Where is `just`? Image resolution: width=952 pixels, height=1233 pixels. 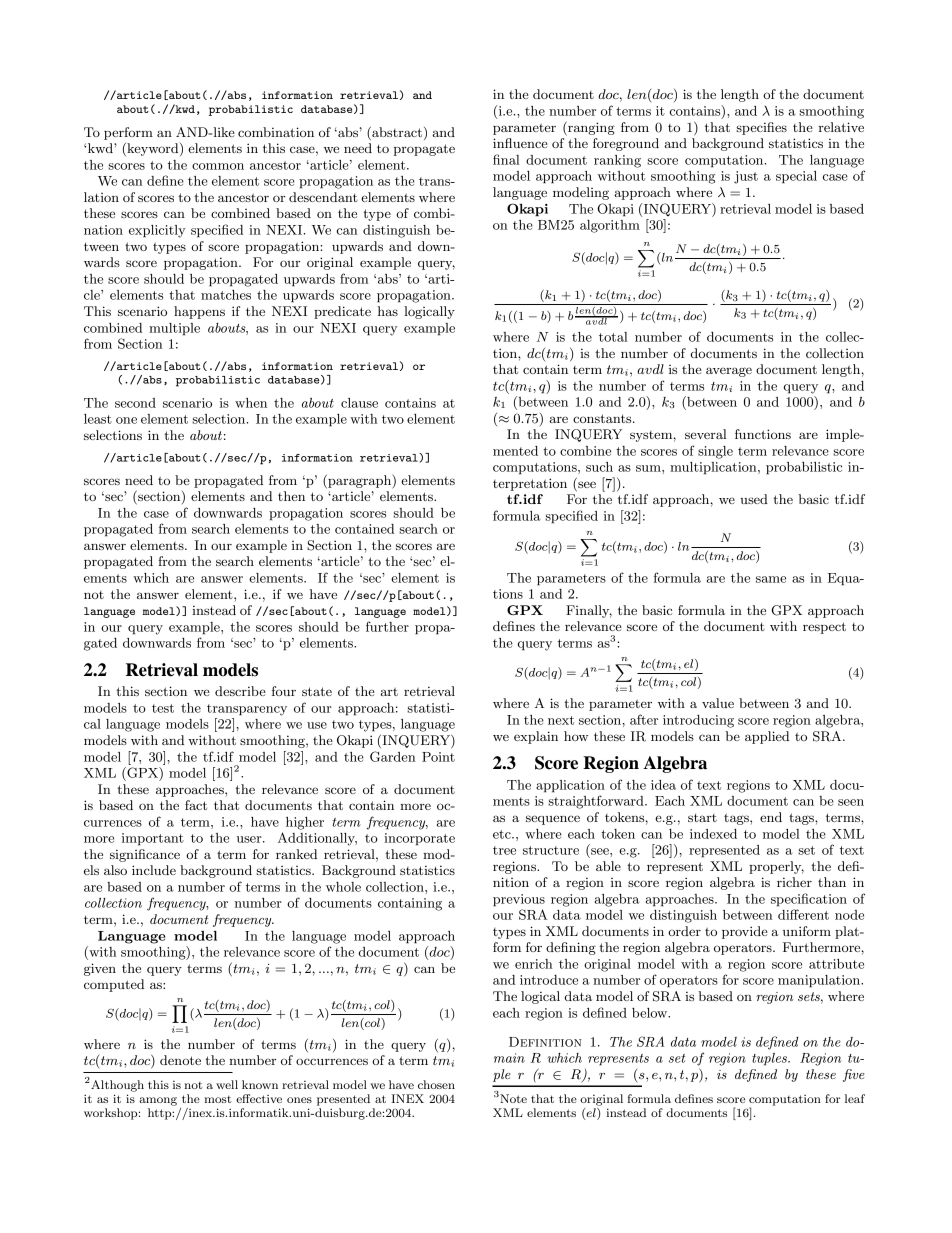 just is located at coordinates (746, 177).
